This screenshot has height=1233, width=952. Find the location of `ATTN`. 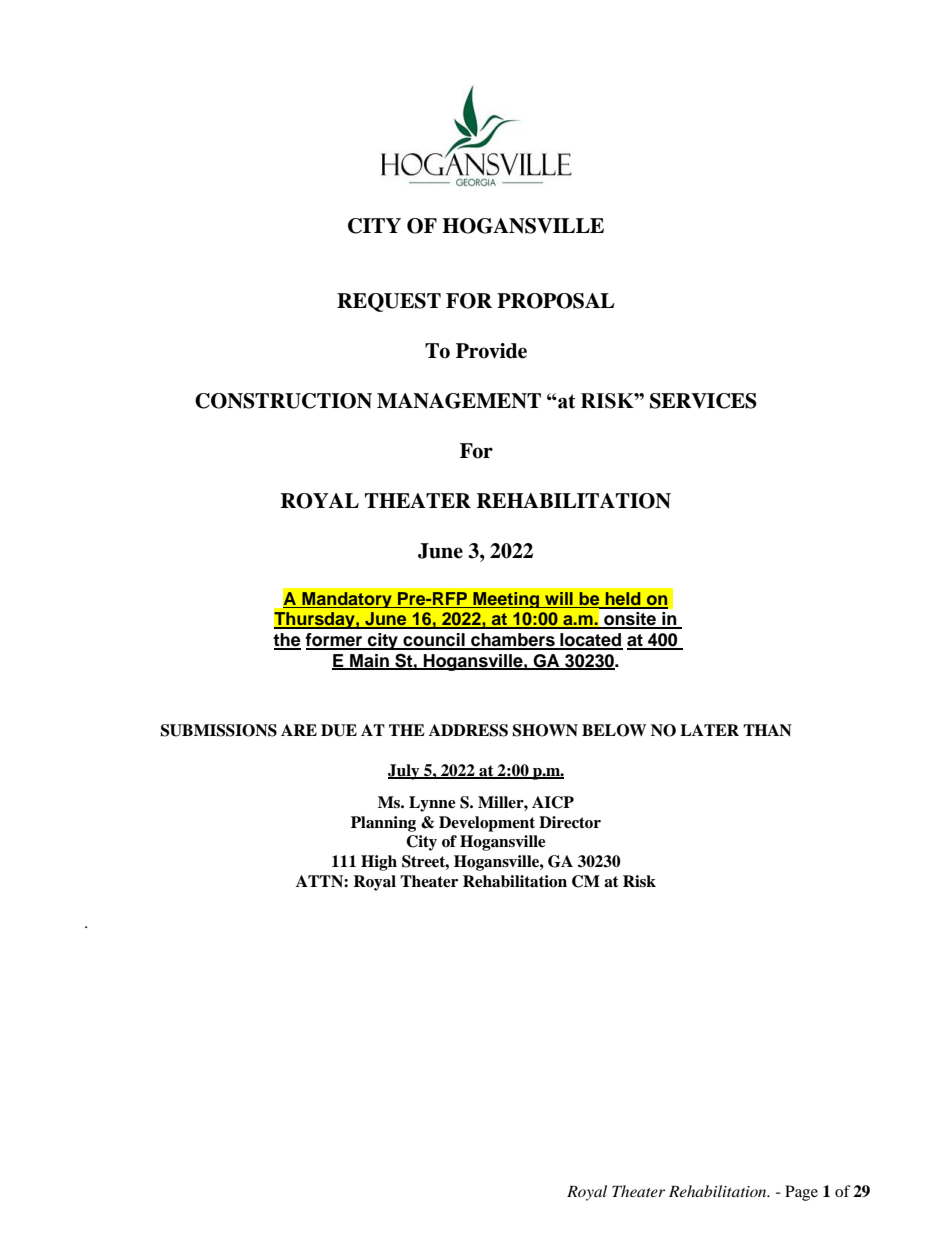

ATTN is located at coordinates (320, 881).
